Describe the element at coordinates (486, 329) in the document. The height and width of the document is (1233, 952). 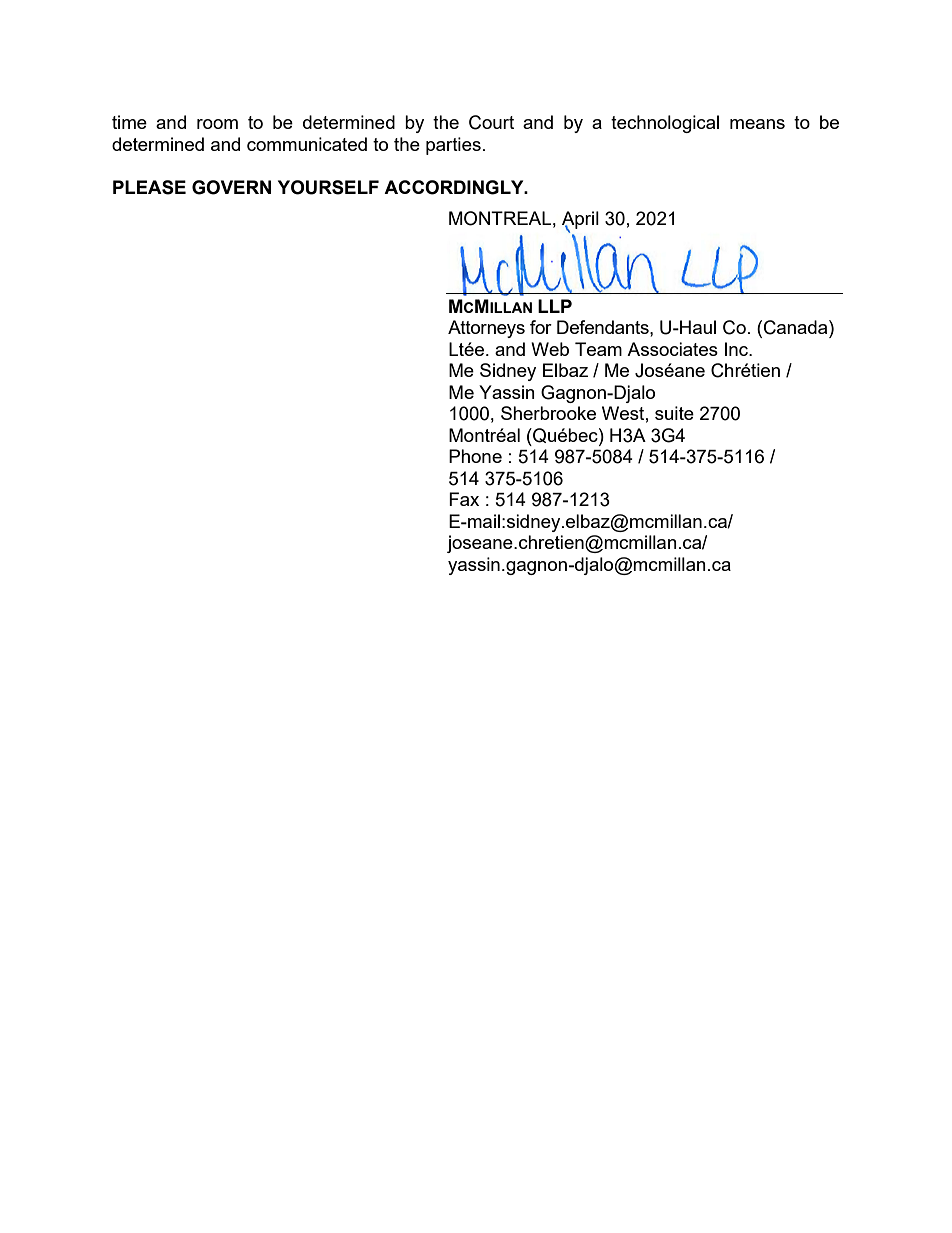
I see `Attorneys` at that location.
